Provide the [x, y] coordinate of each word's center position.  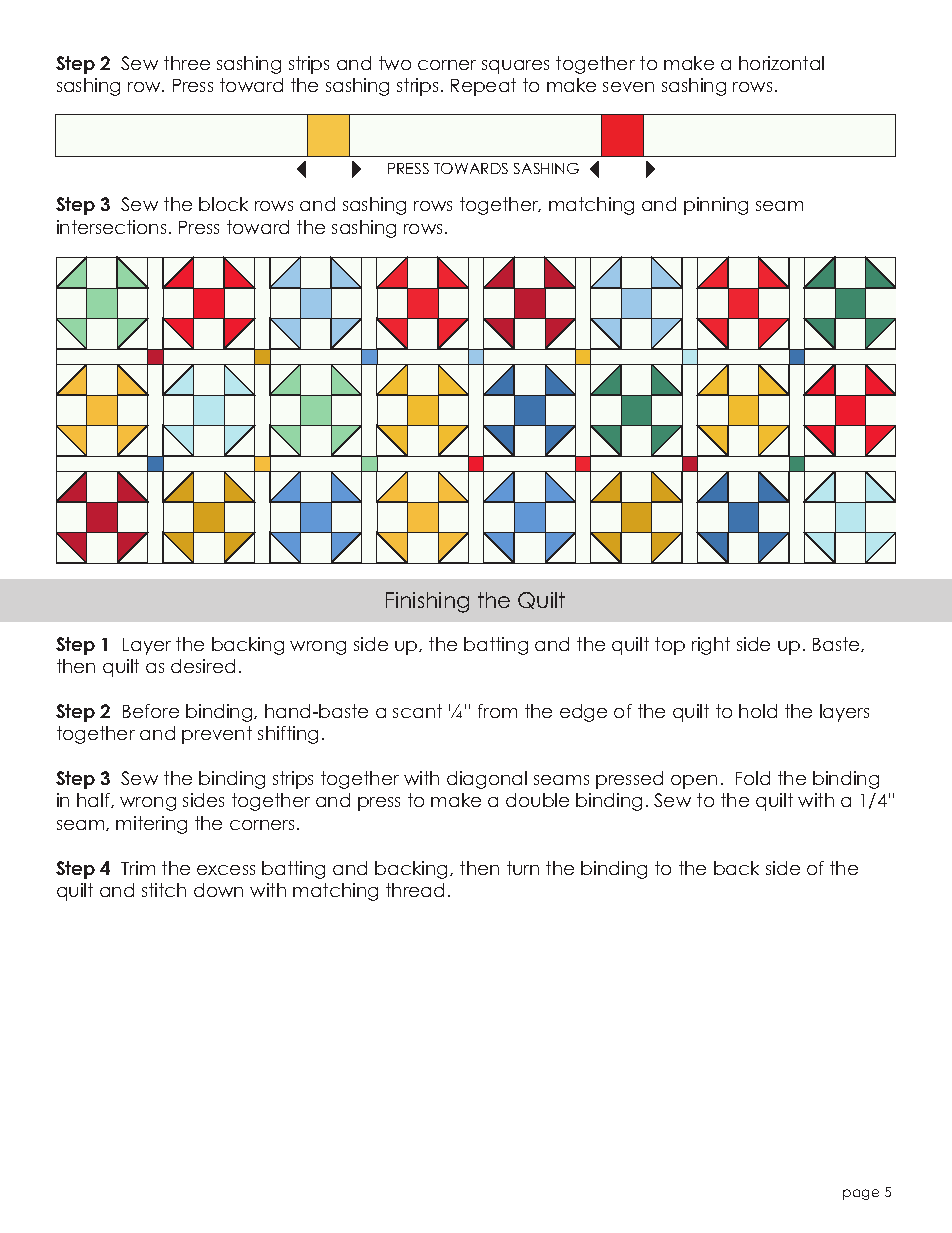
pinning [716, 206]
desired [203, 666]
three [187, 63]
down [218, 890]
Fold [753, 778]
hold [758, 711]
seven [628, 87]
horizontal [781, 63]
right [711, 646]
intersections [111, 227]
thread [415, 890]
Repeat [483, 87]
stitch [164, 890]
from [497, 711]
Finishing [427, 602]
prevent [217, 735]
